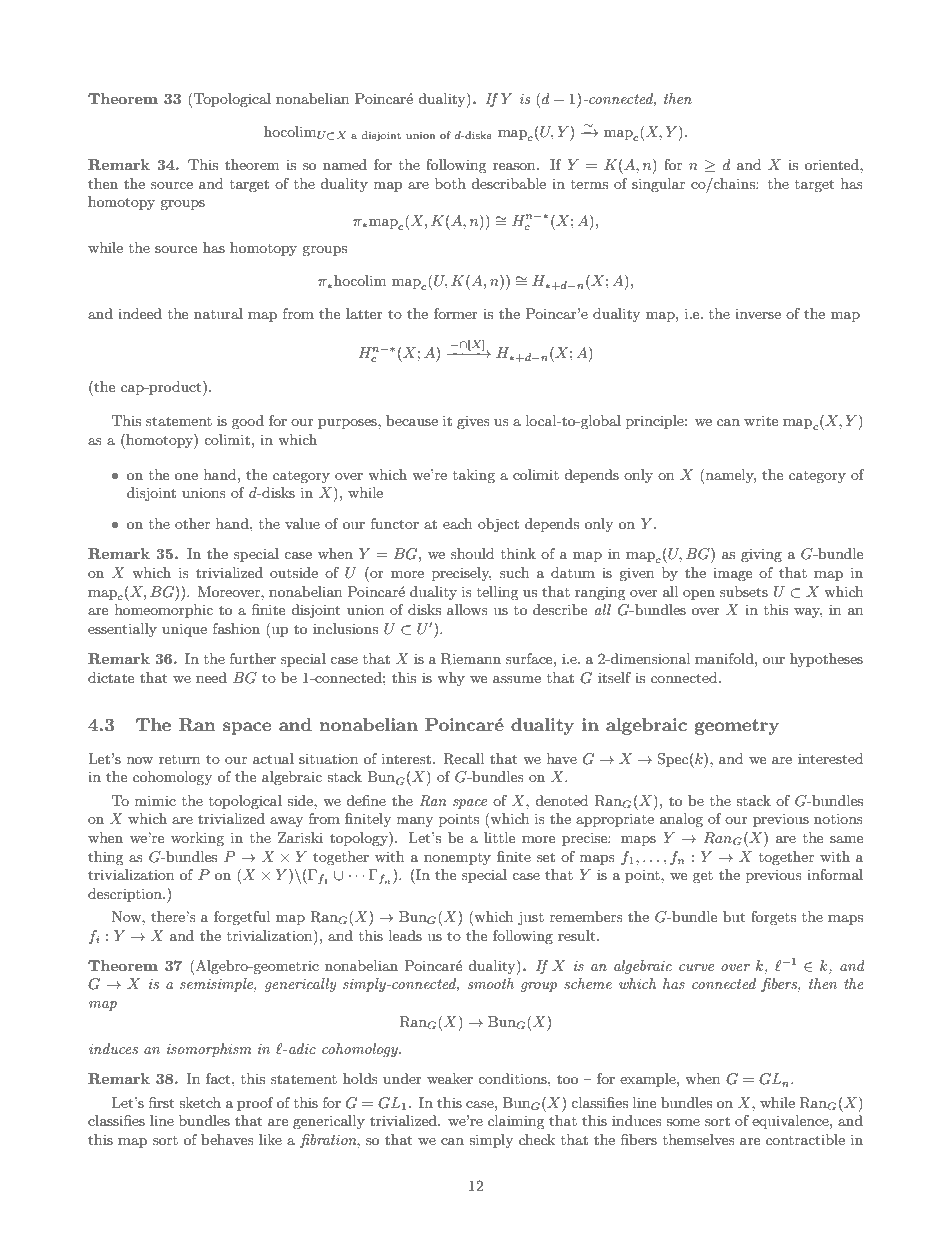  Describe the element at coordinates (761, 555) in the image. I see `giving` at that location.
